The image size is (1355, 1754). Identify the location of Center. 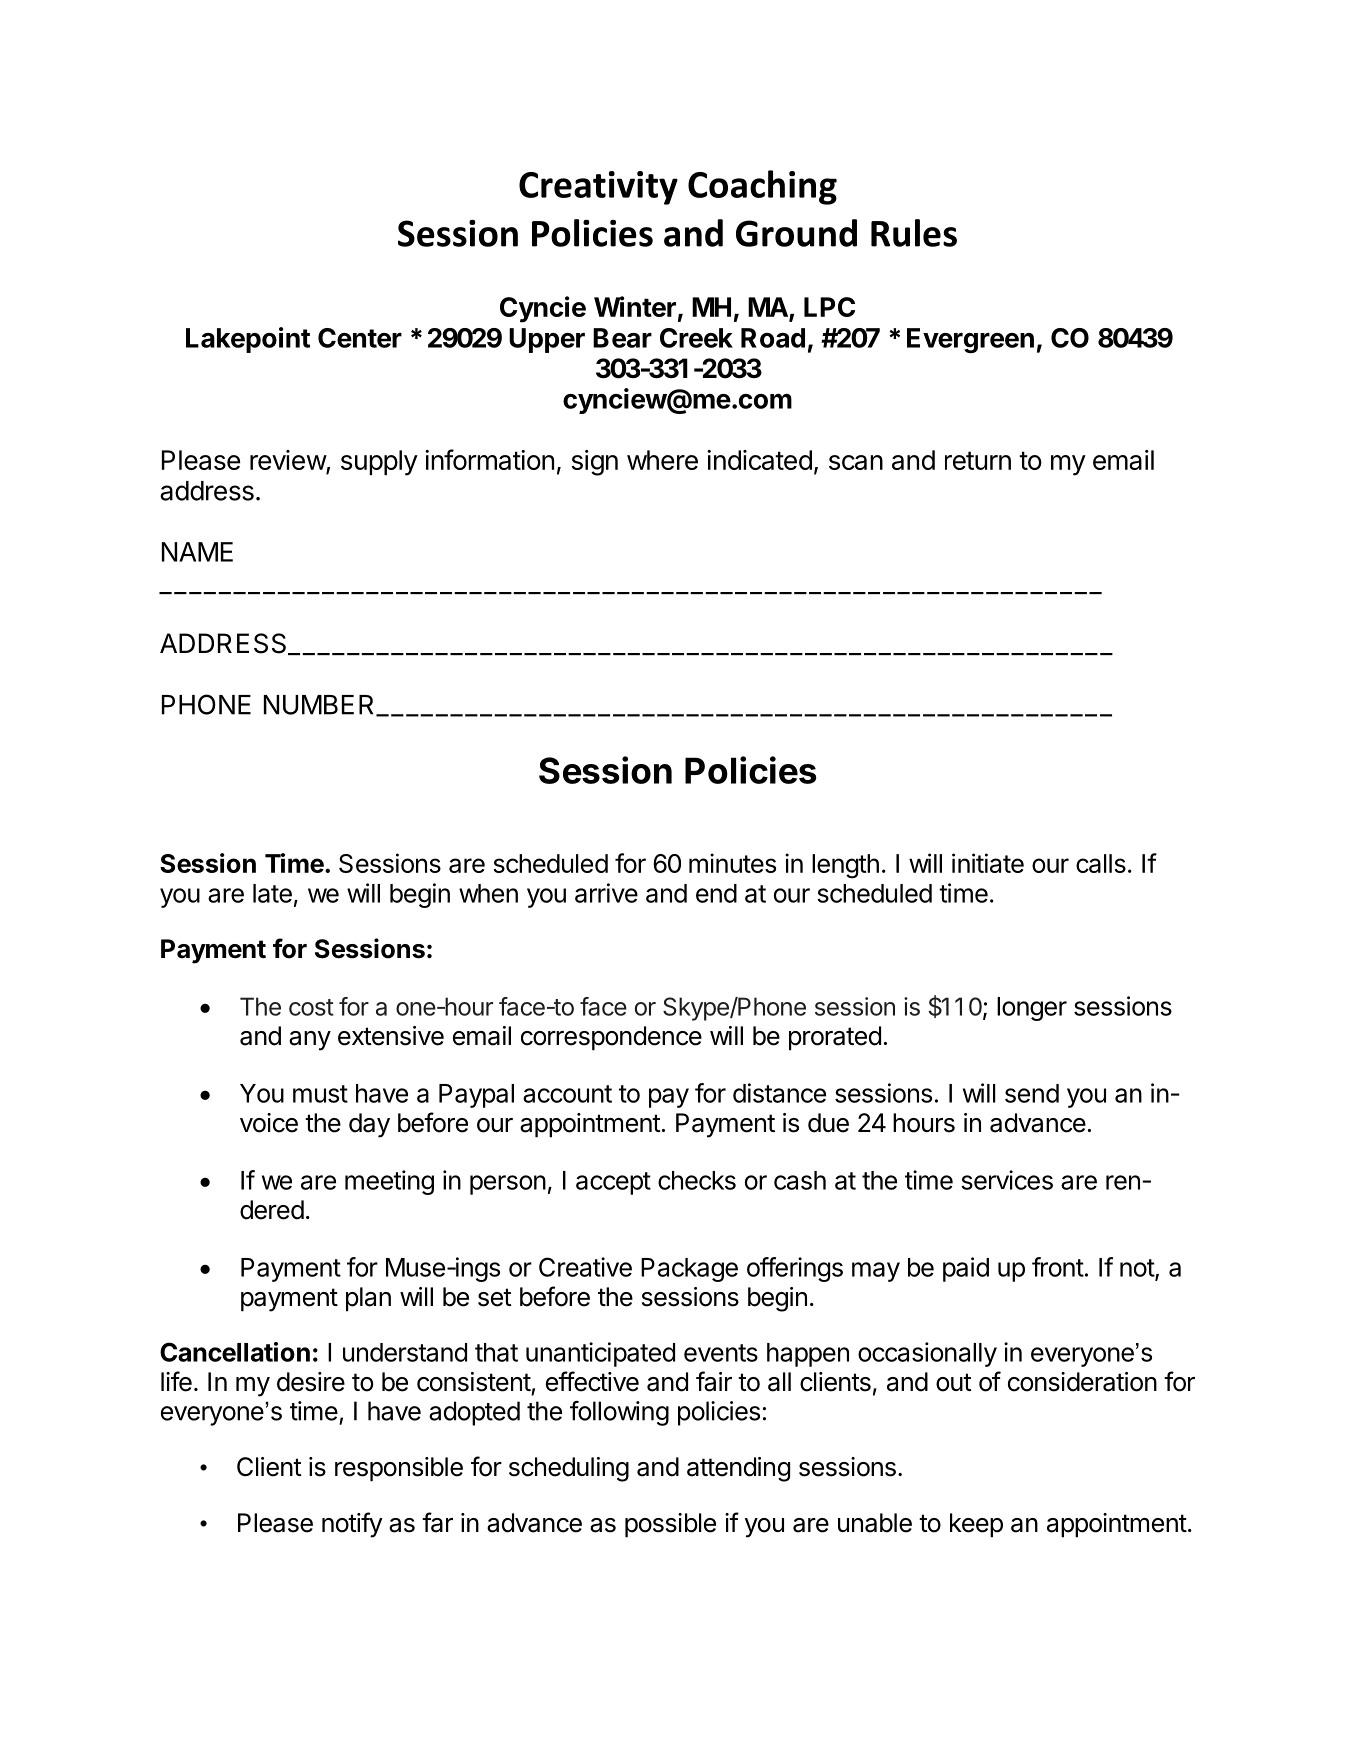
(360, 338).
